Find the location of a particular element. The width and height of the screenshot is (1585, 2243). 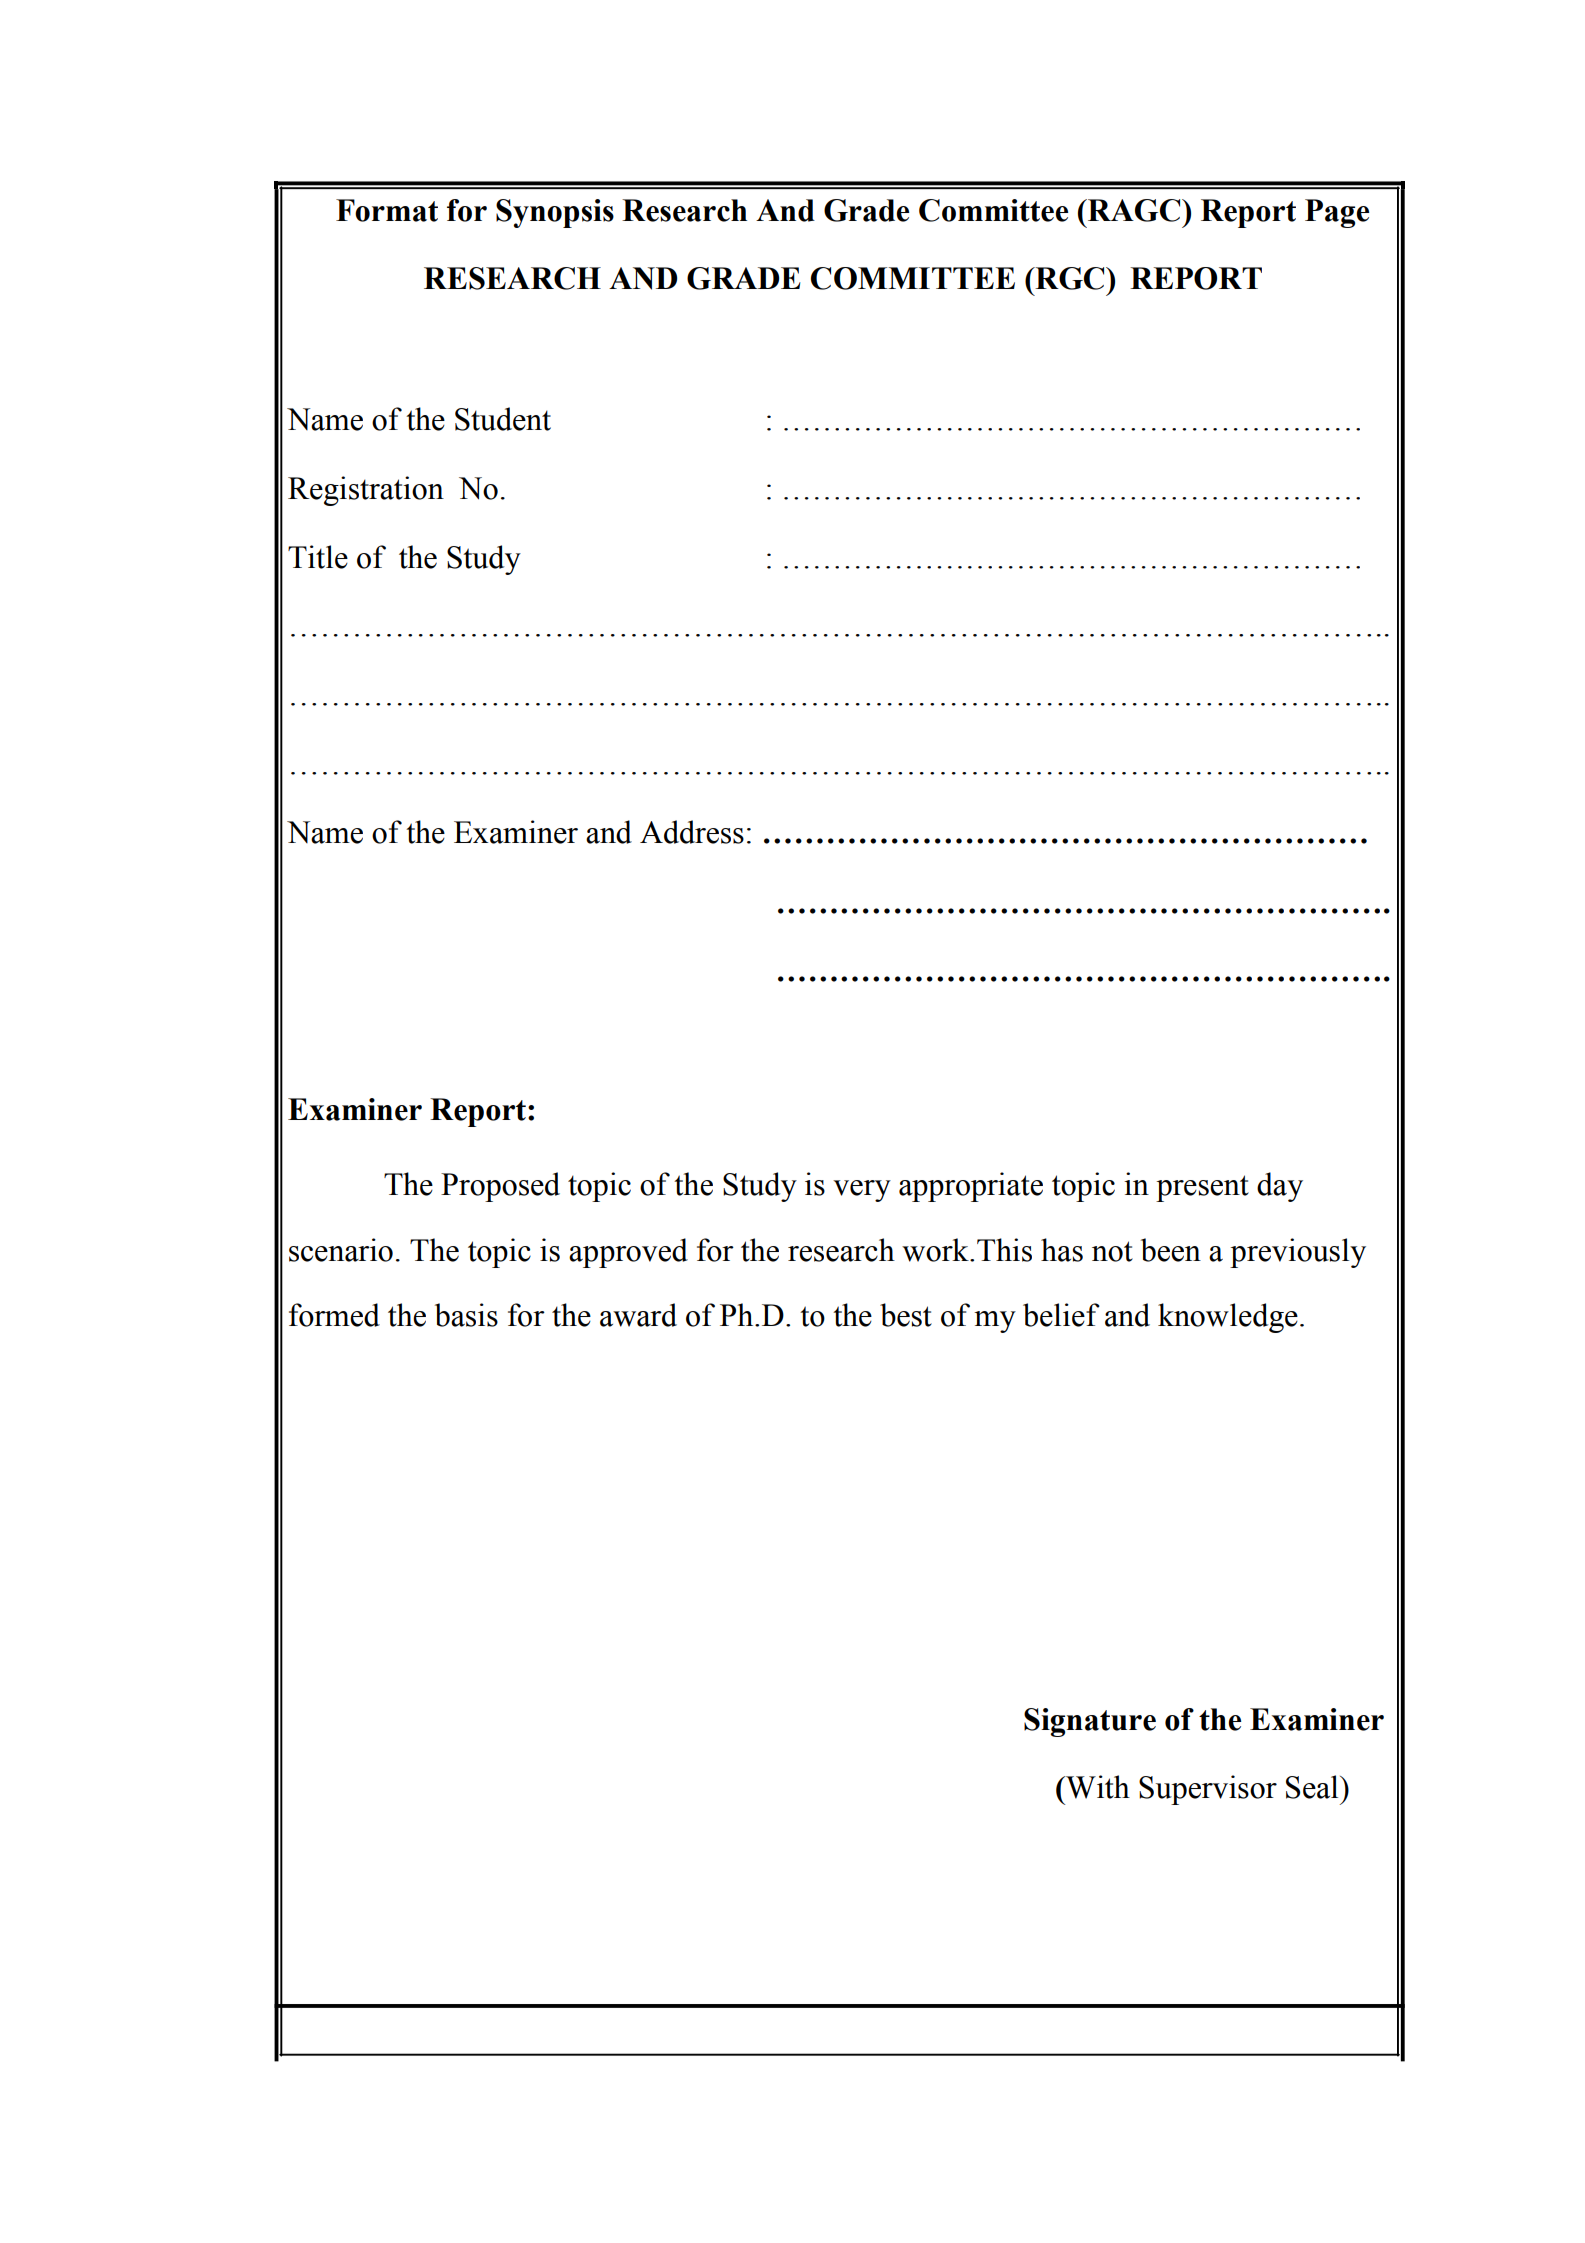

present is located at coordinates (1202, 1188).
